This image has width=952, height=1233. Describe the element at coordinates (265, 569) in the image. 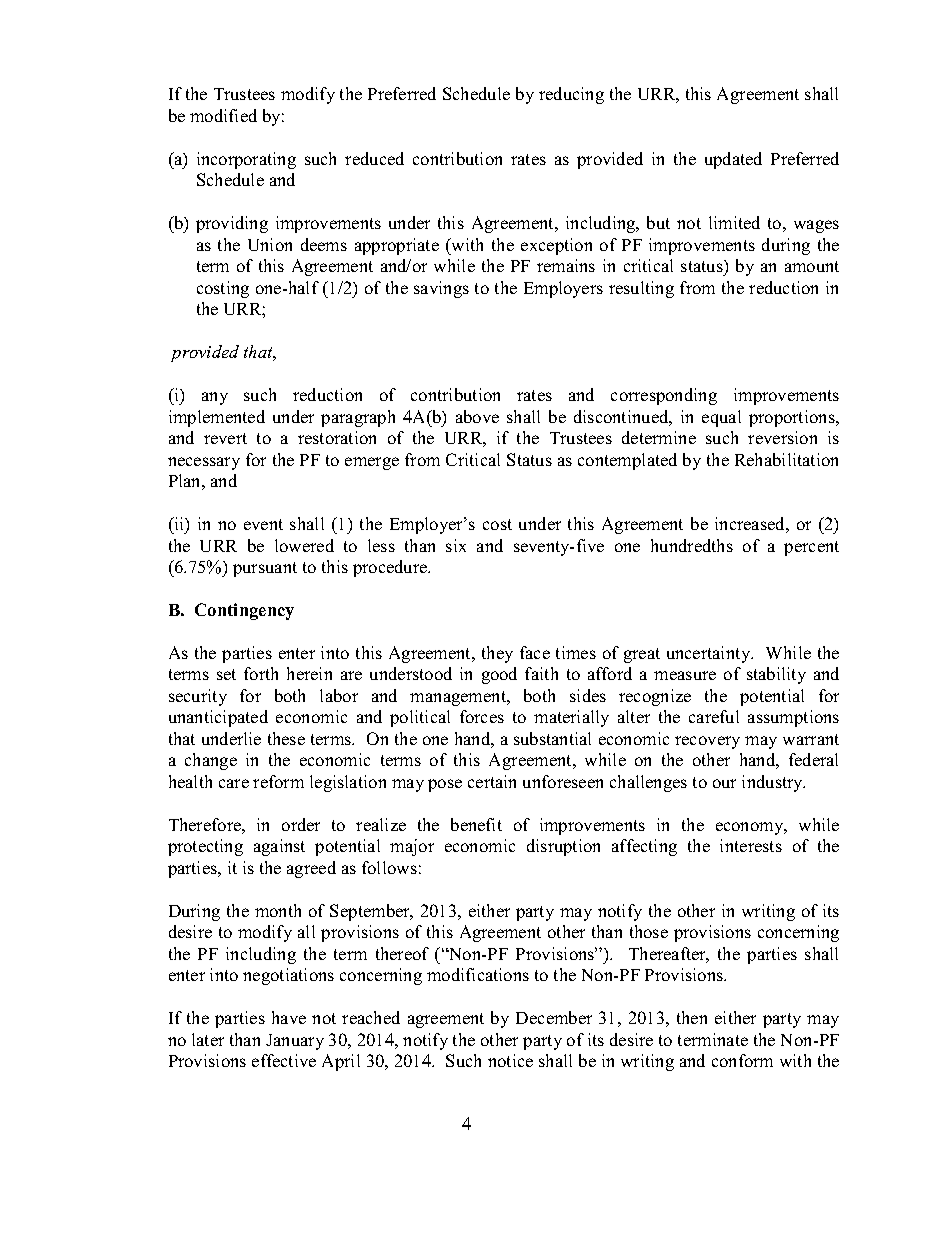

I see `pursuant` at that location.
